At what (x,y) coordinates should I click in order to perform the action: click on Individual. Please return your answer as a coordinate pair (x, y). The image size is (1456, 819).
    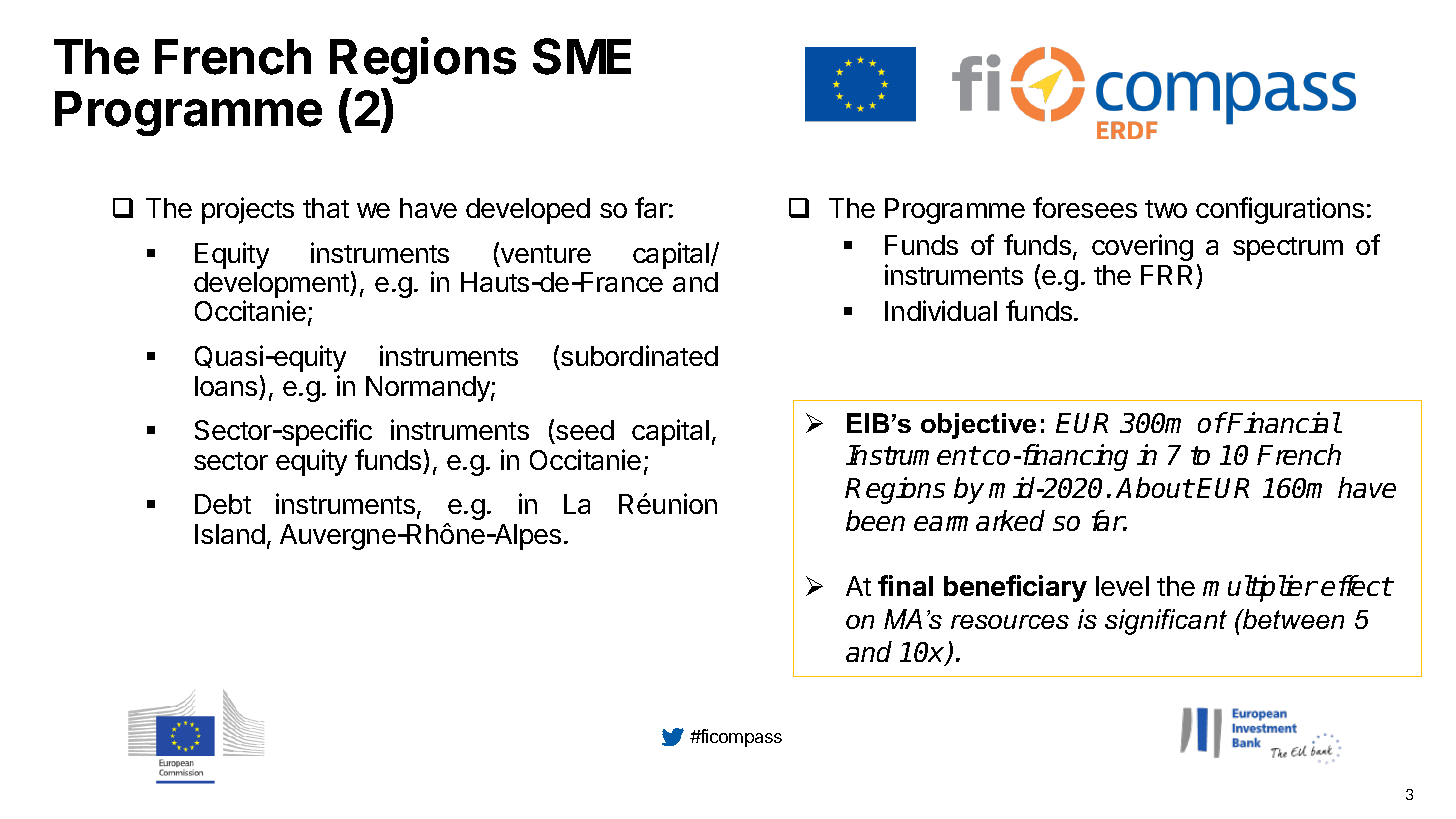
    Looking at the image, I should click on (941, 310).
